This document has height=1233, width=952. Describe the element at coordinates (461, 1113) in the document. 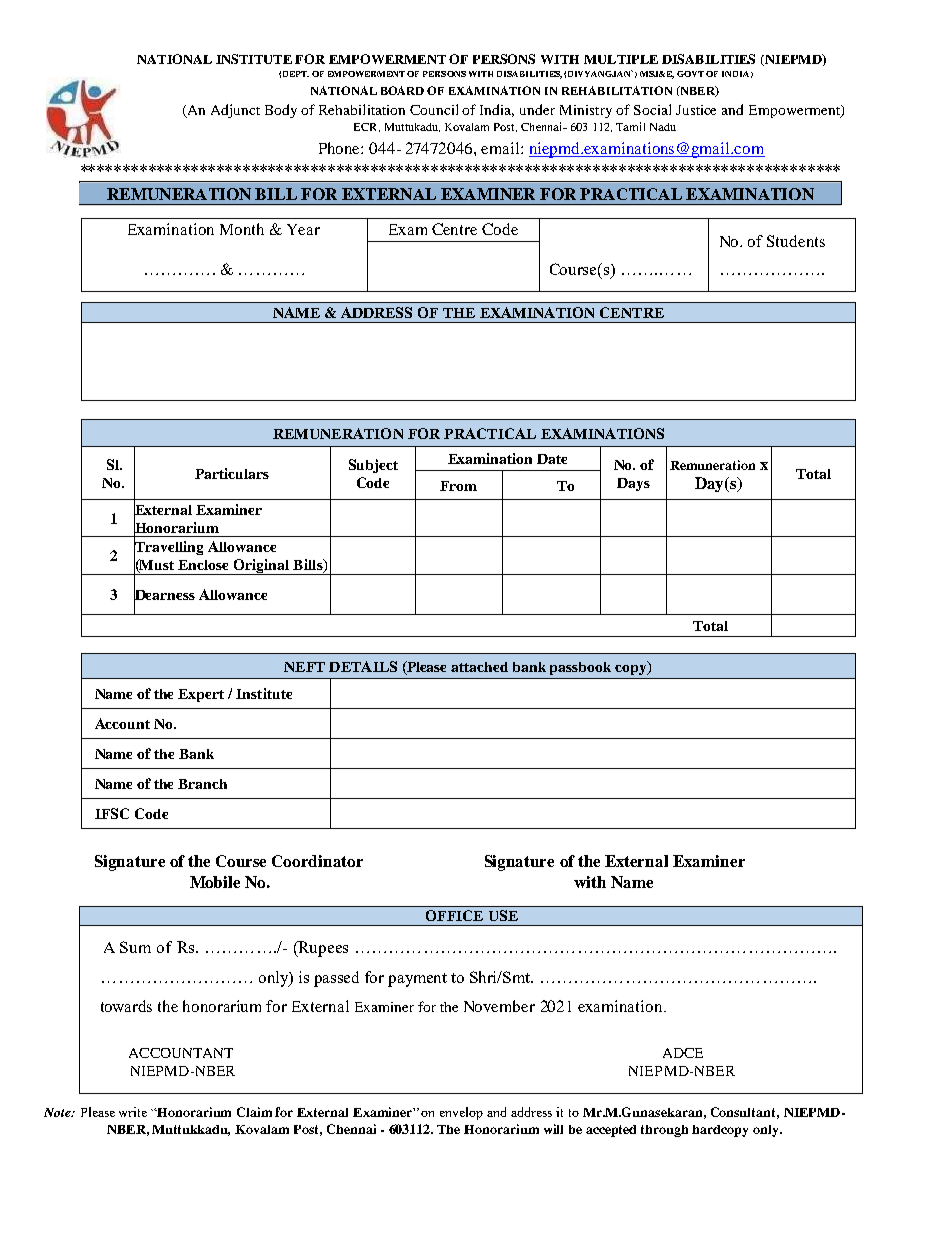

I see `envelop` at that location.
